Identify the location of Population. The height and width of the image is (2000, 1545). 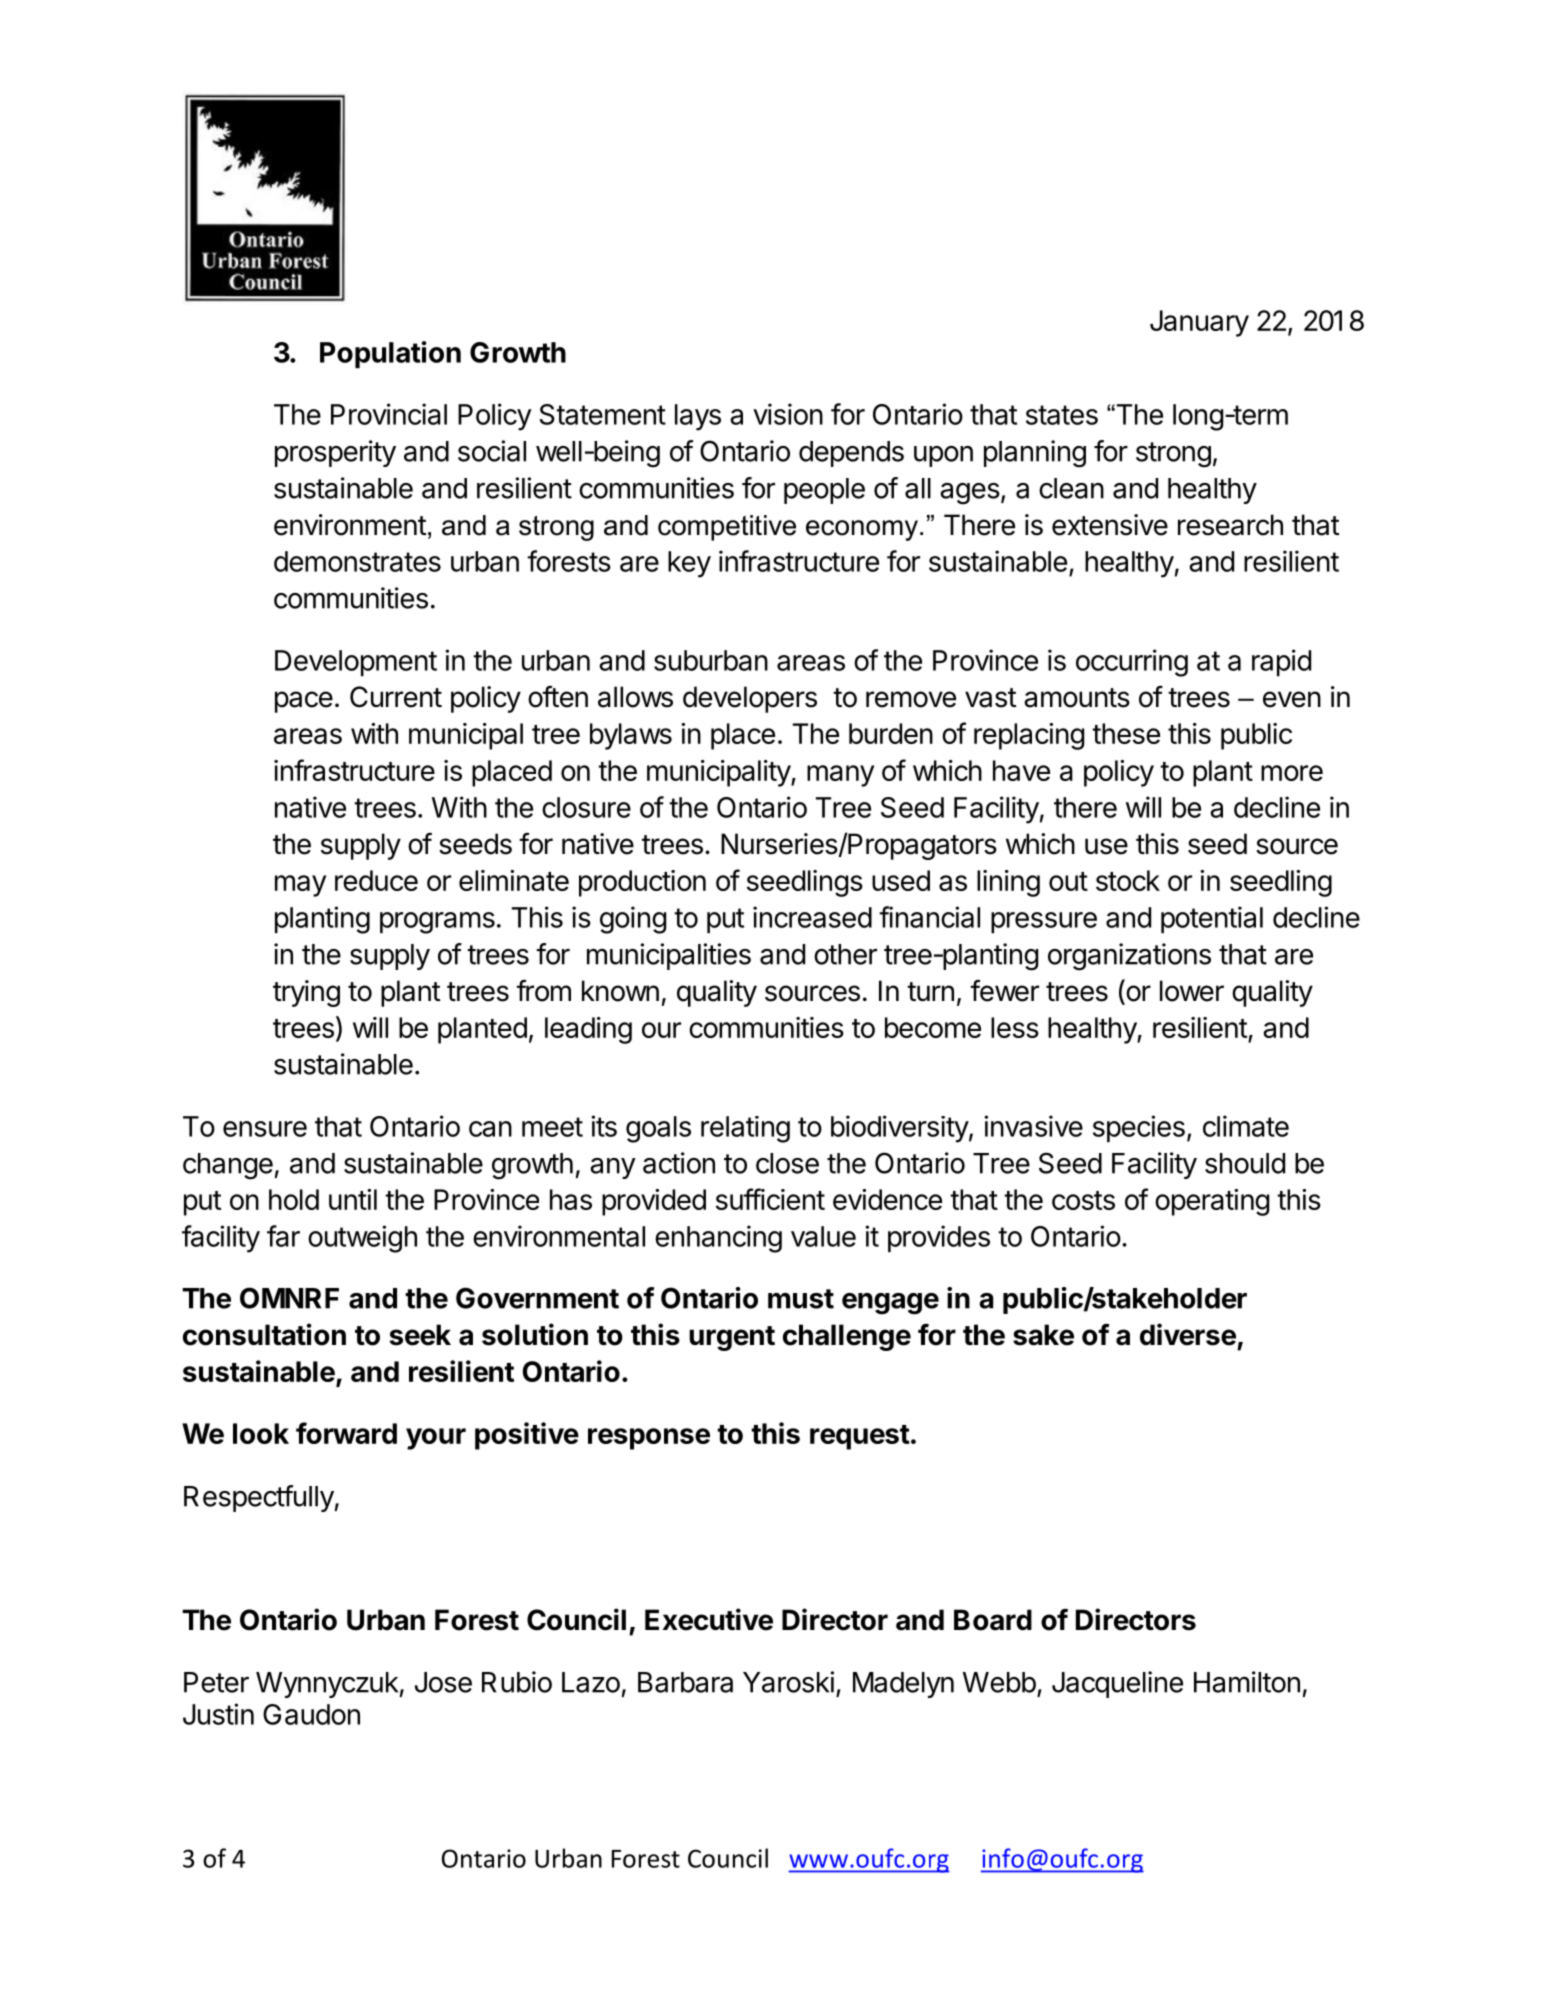
(390, 354).
